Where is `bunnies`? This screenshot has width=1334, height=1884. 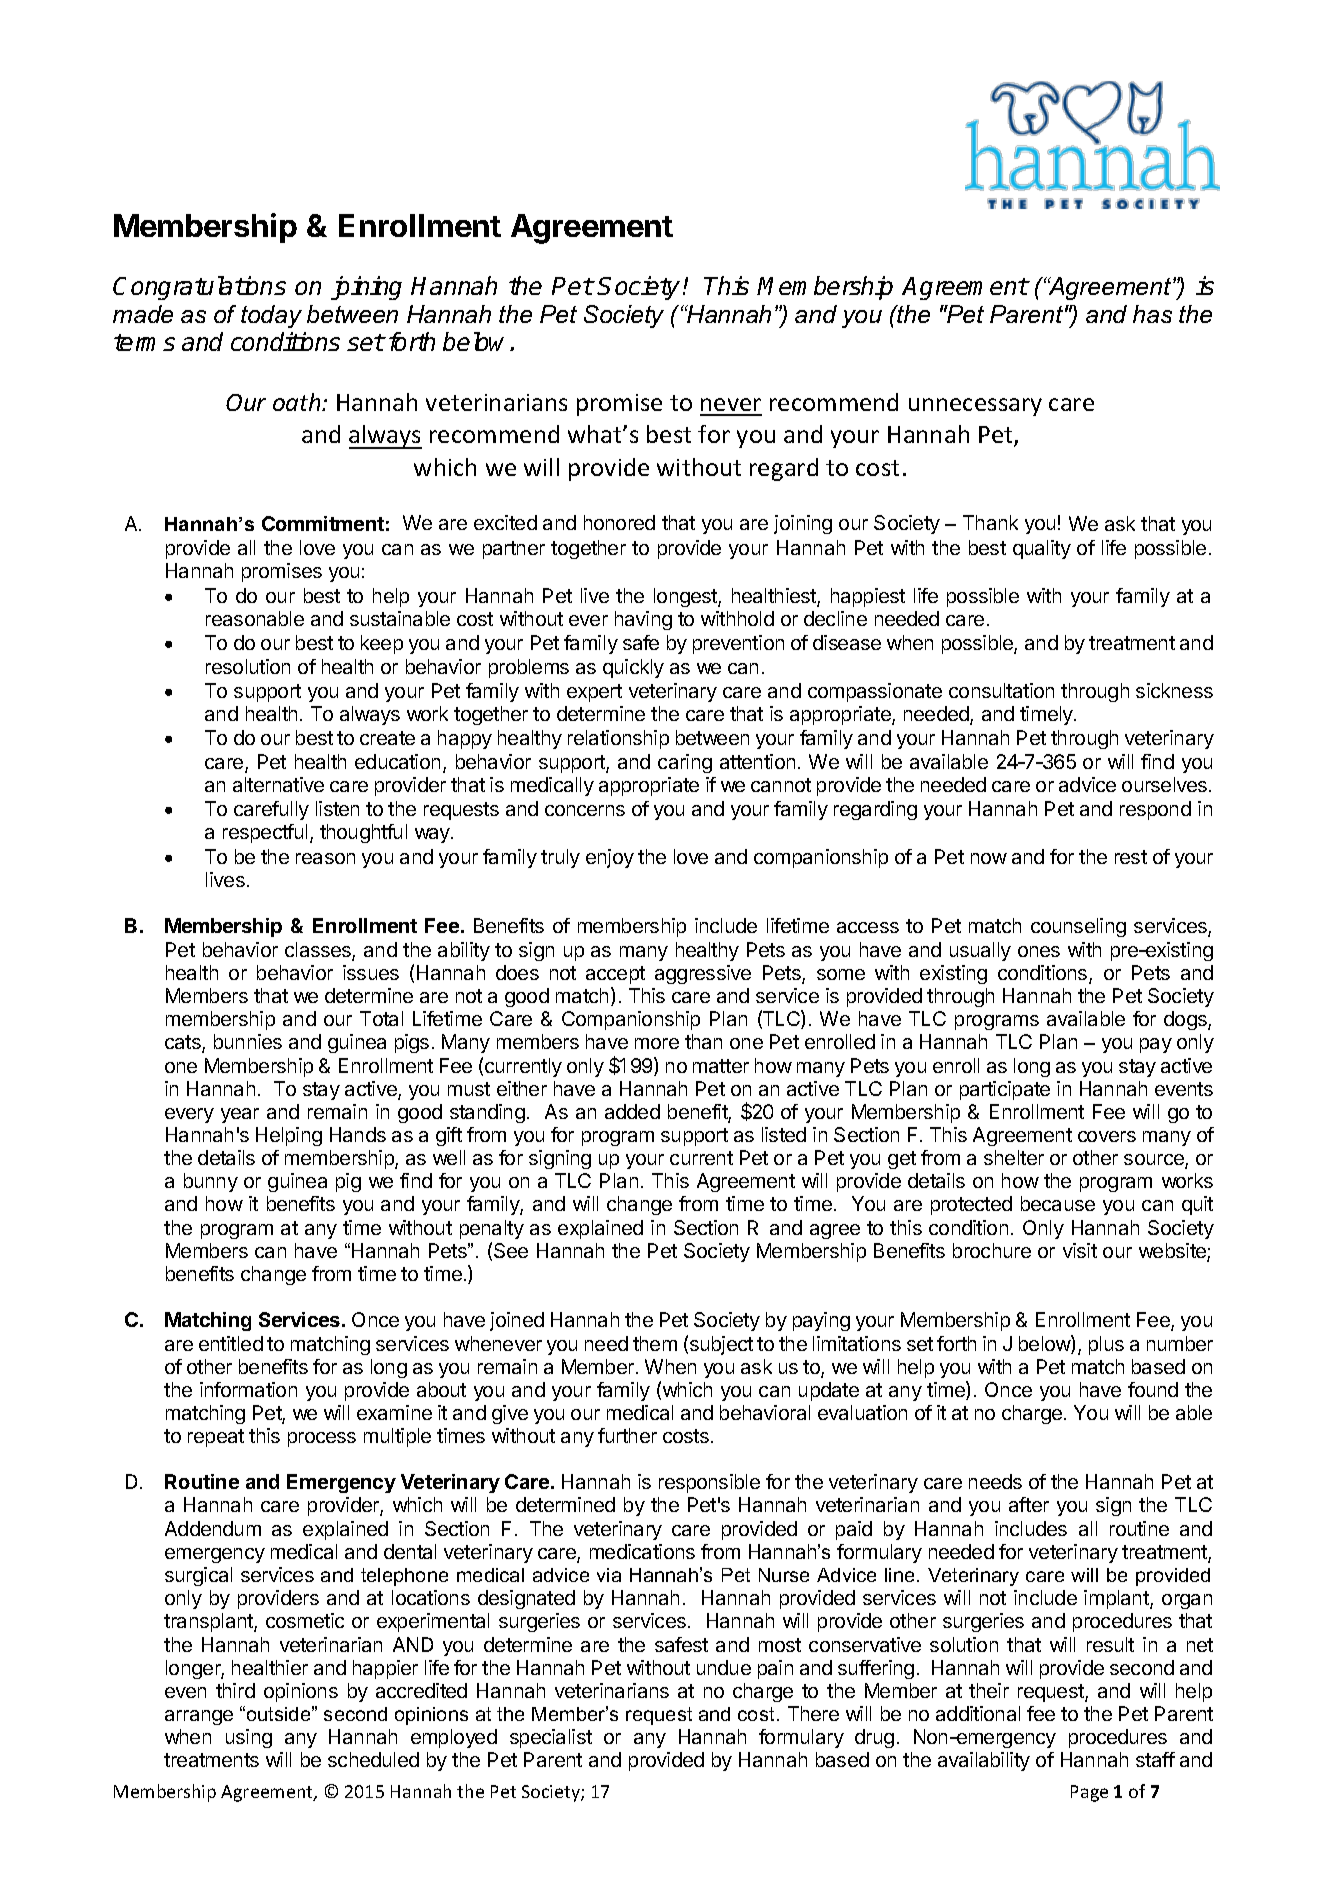 bunnies is located at coordinates (248, 1041).
